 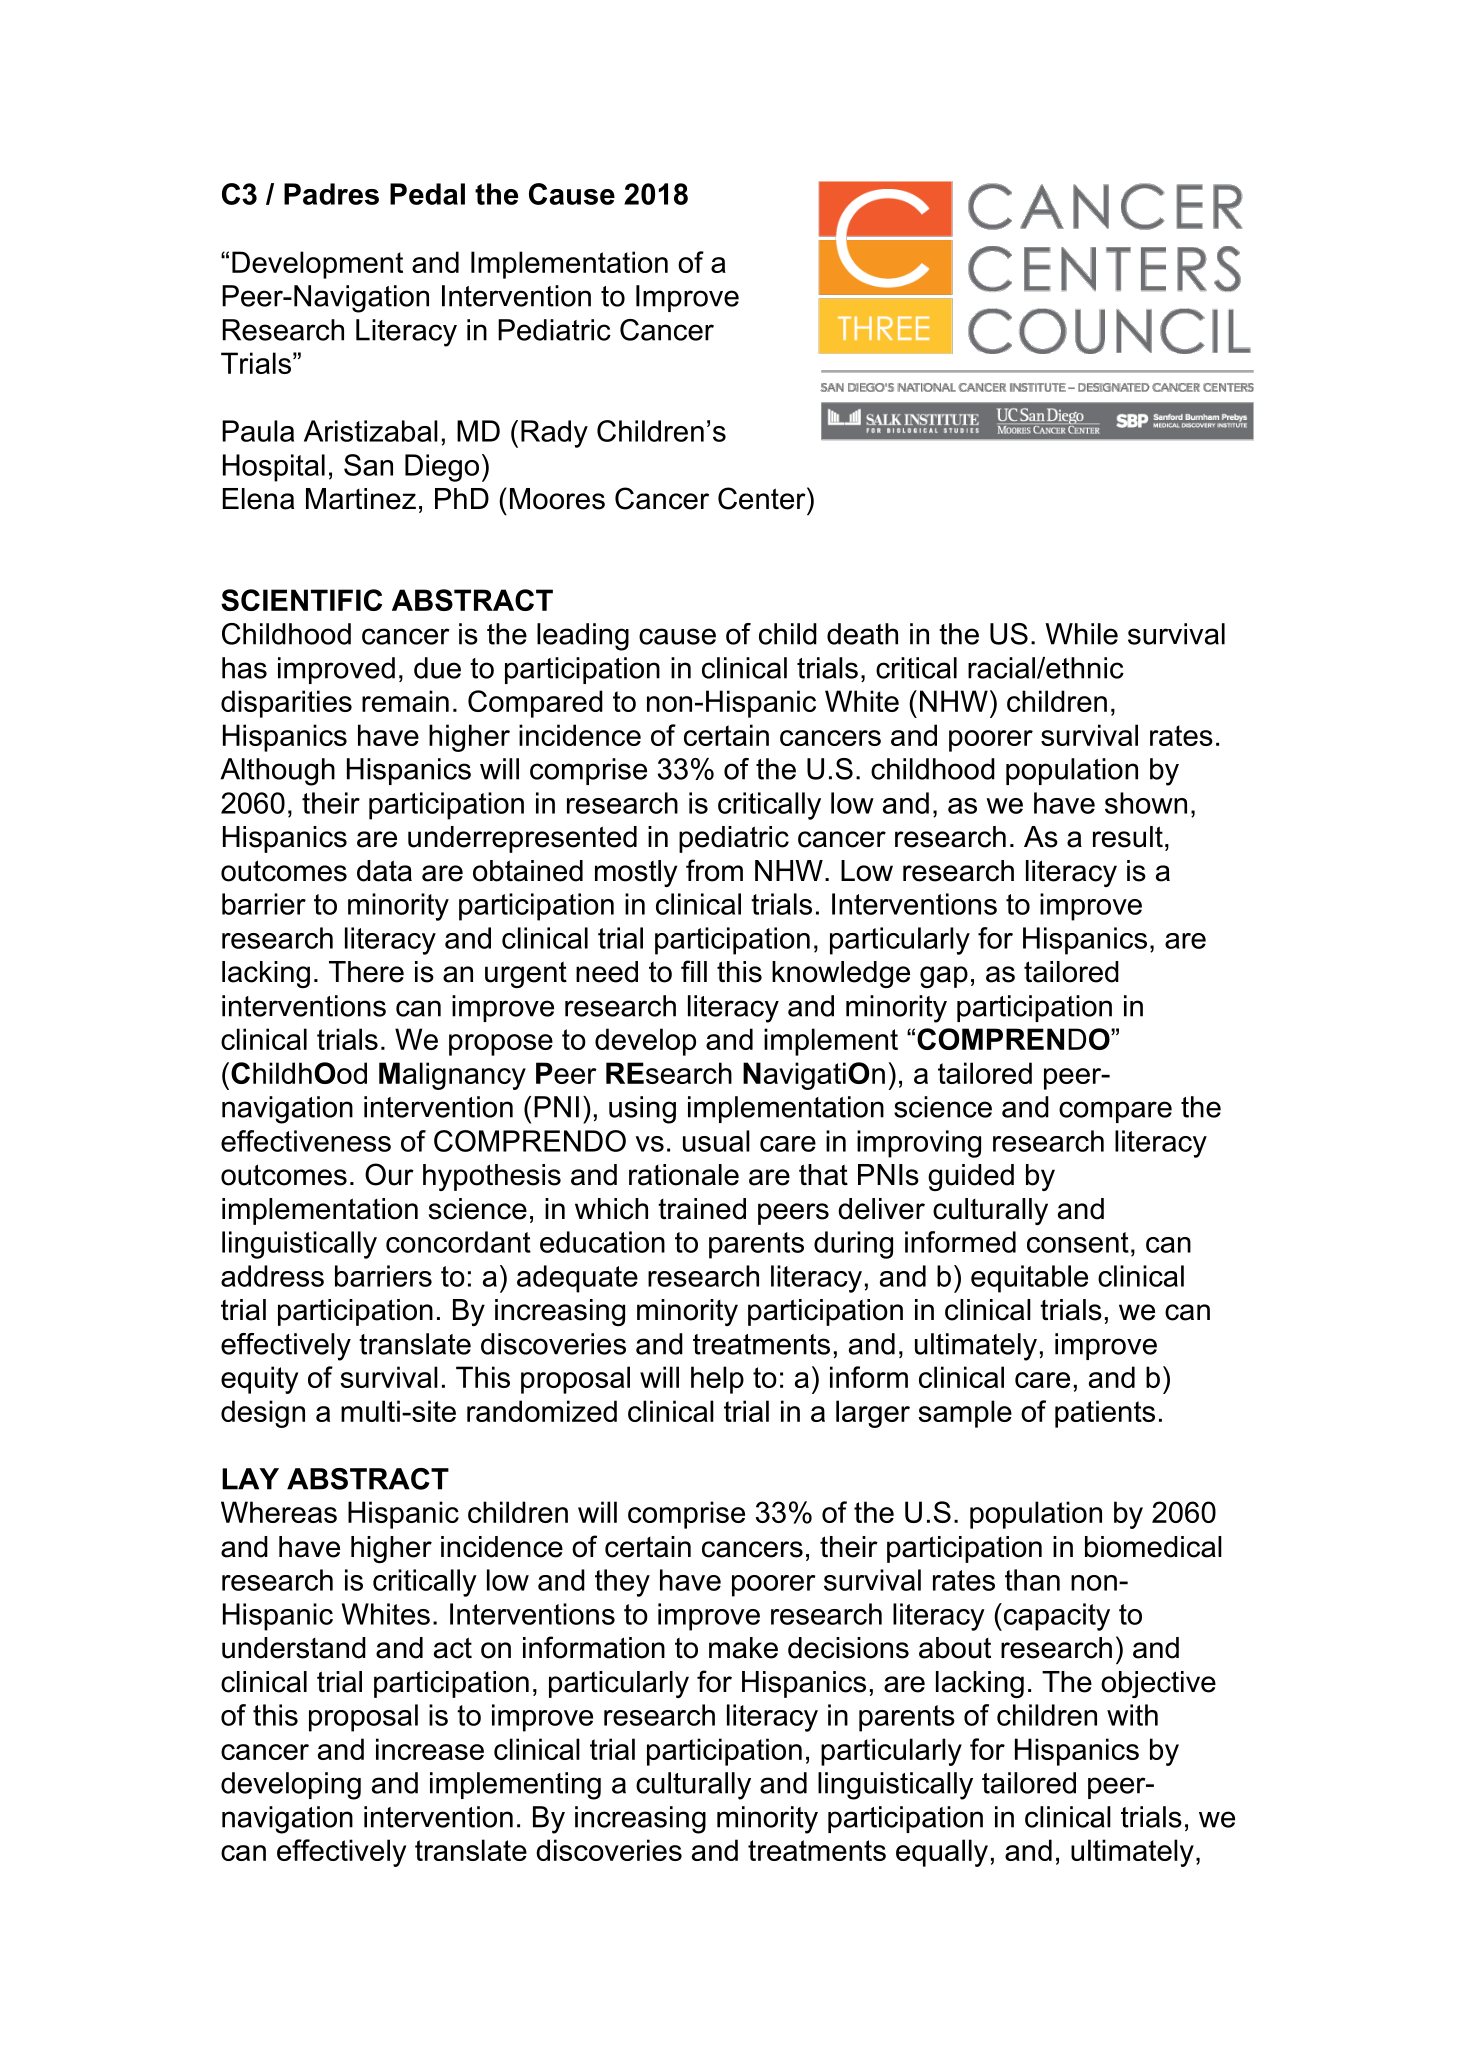 I want to click on increase, so click(x=430, y=1749).
